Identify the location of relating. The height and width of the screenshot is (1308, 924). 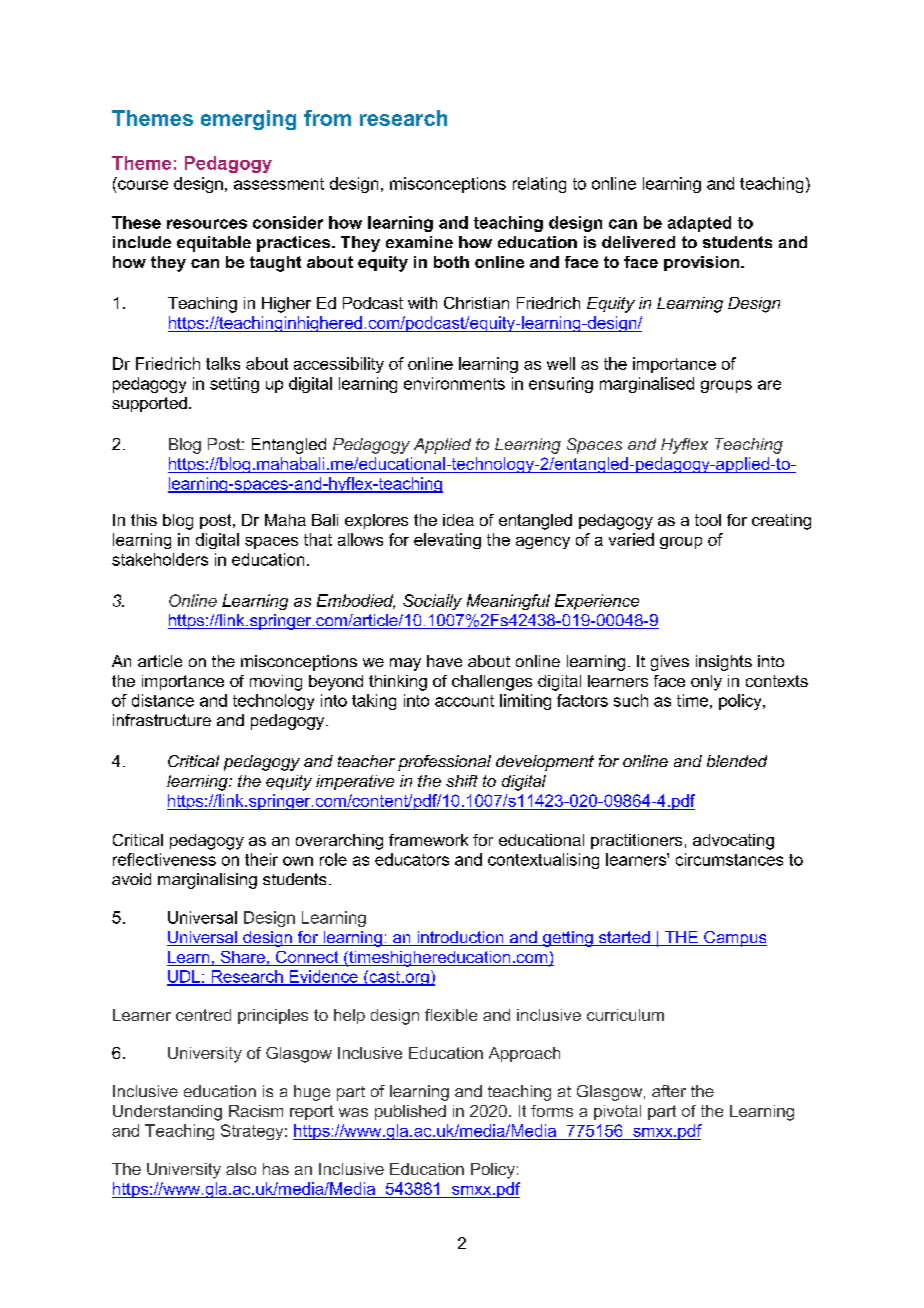
(539, 185).
